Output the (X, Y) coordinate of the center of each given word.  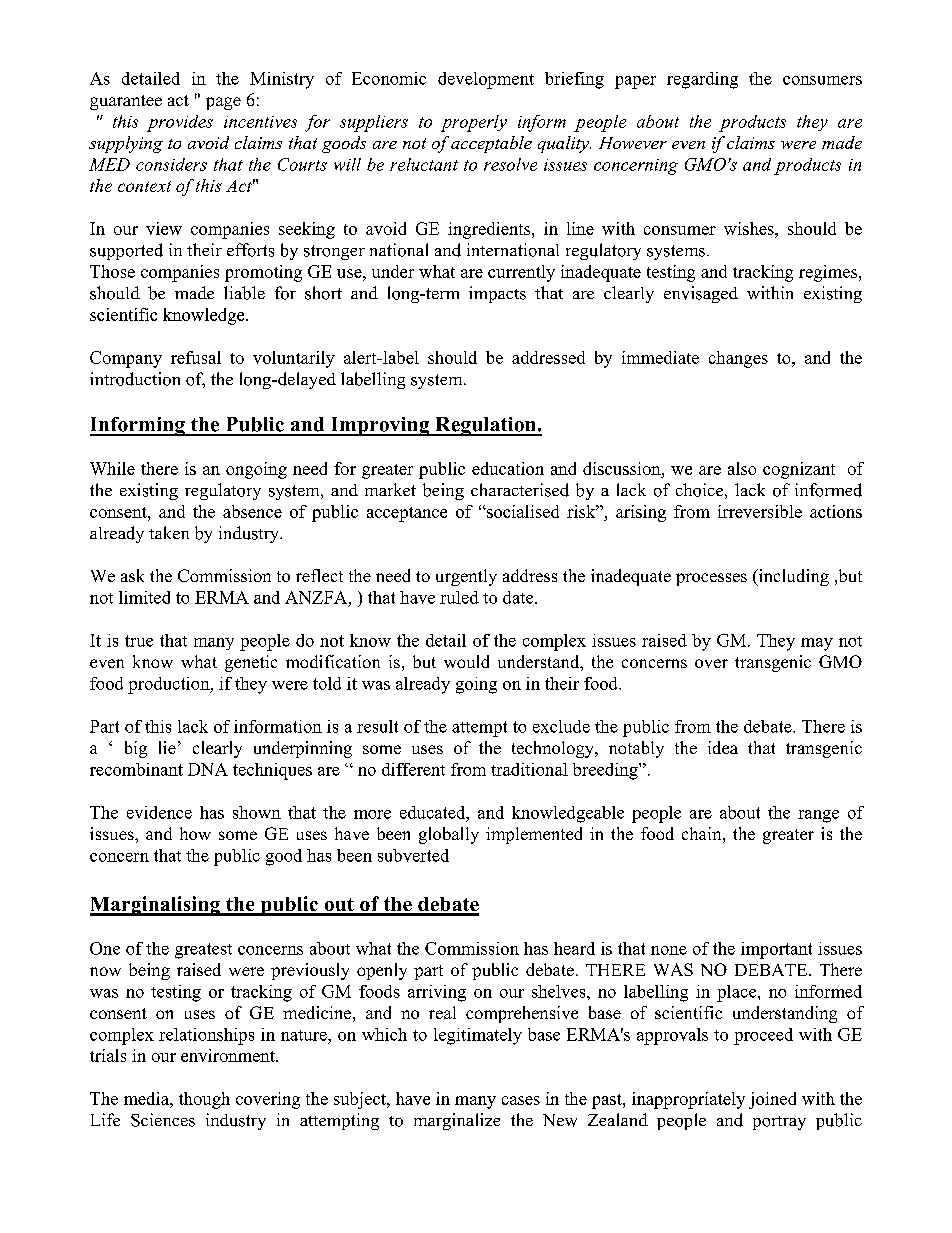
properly (474, 123)
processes (711, 579)
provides (180, 123)
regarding (702, 80)
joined (772, 1100)
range (818, 816)
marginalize (457, 1121)
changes (738, 359)
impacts (497, 294)
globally (449, 835)
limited (144, 597)
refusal (196, 357)
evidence (159, 812)
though (204, 1100)
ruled (459, 597)
